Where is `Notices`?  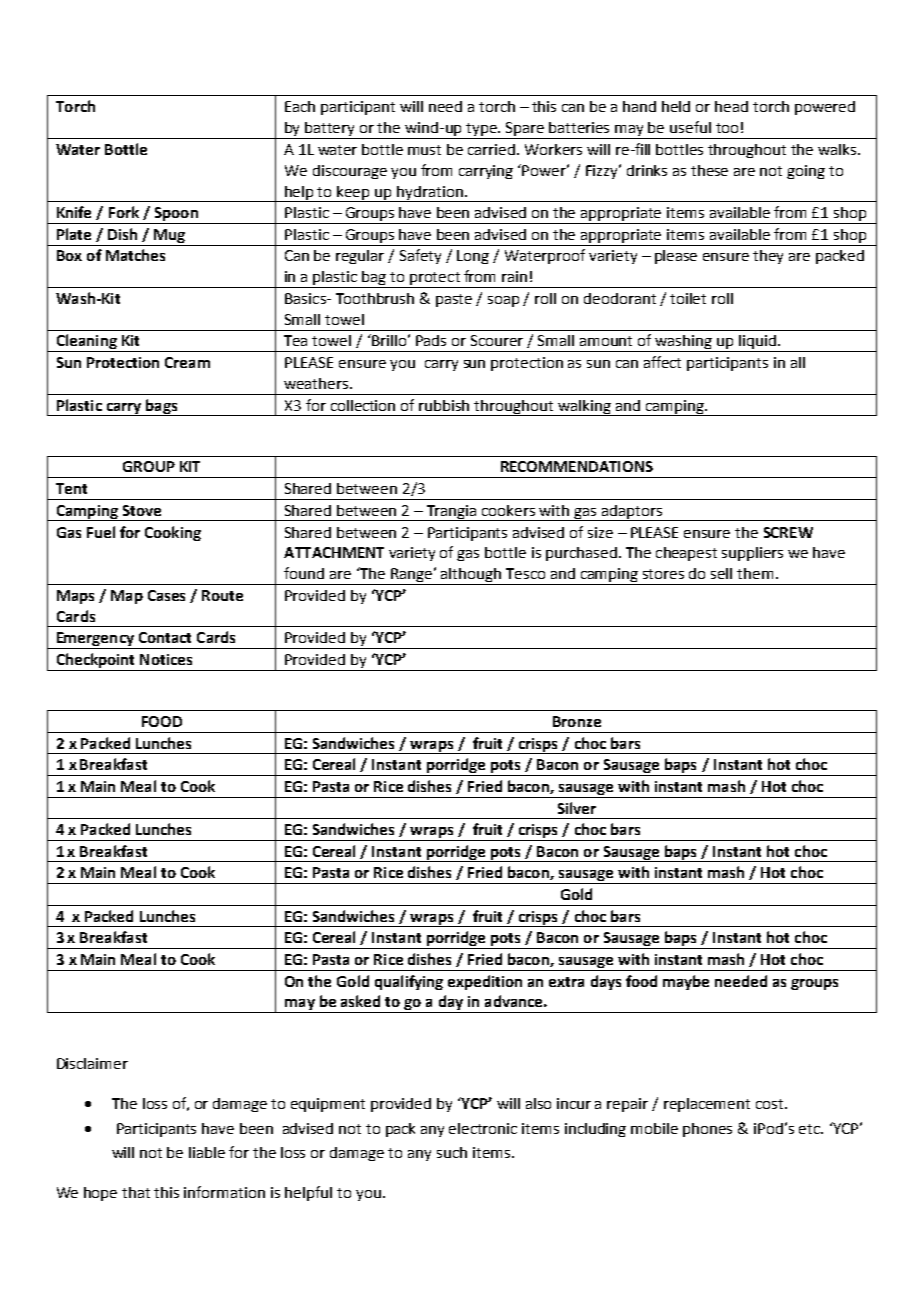
Notices is located at coordinates (166, 659).
